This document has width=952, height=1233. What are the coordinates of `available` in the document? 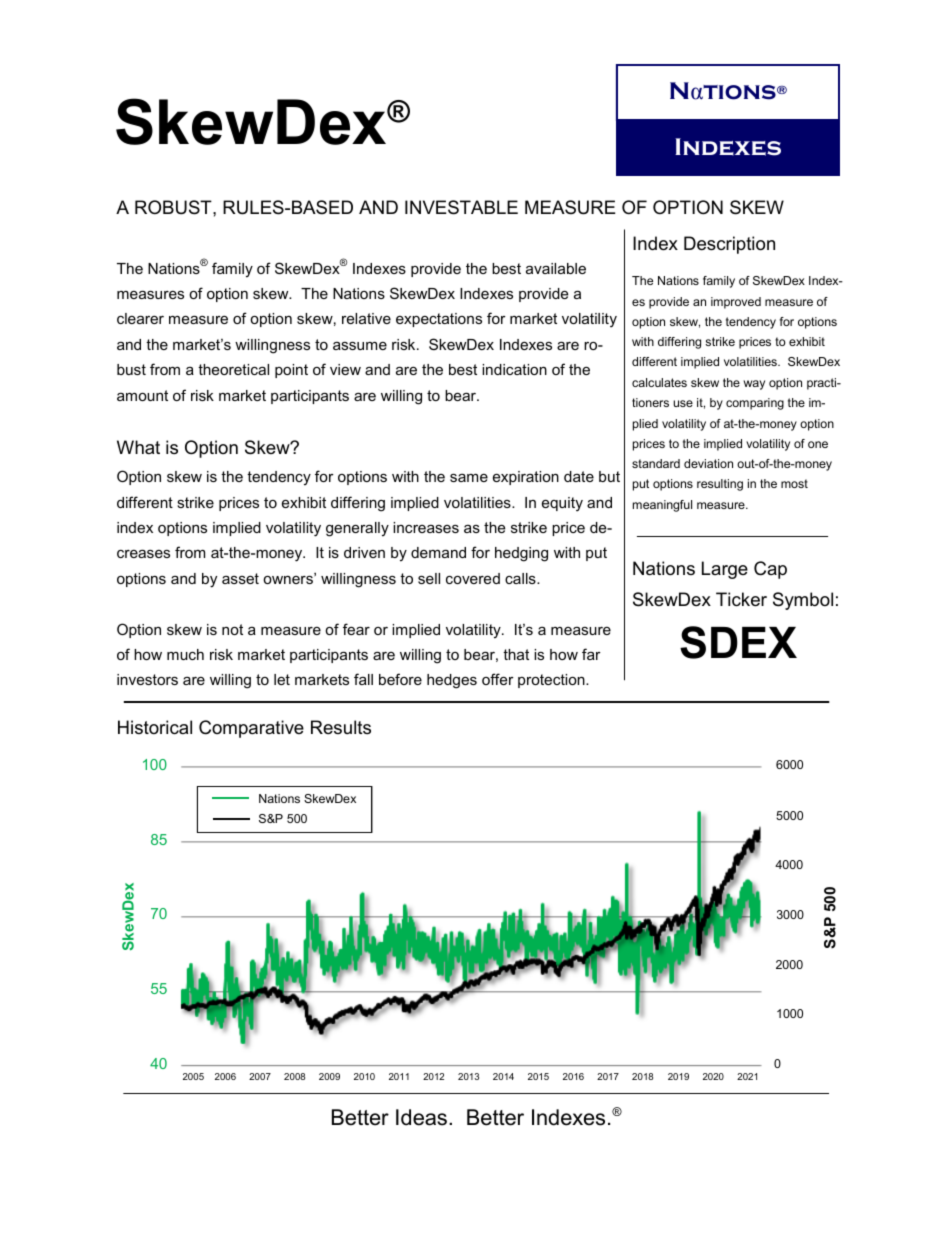 It's located at (556, 268).
